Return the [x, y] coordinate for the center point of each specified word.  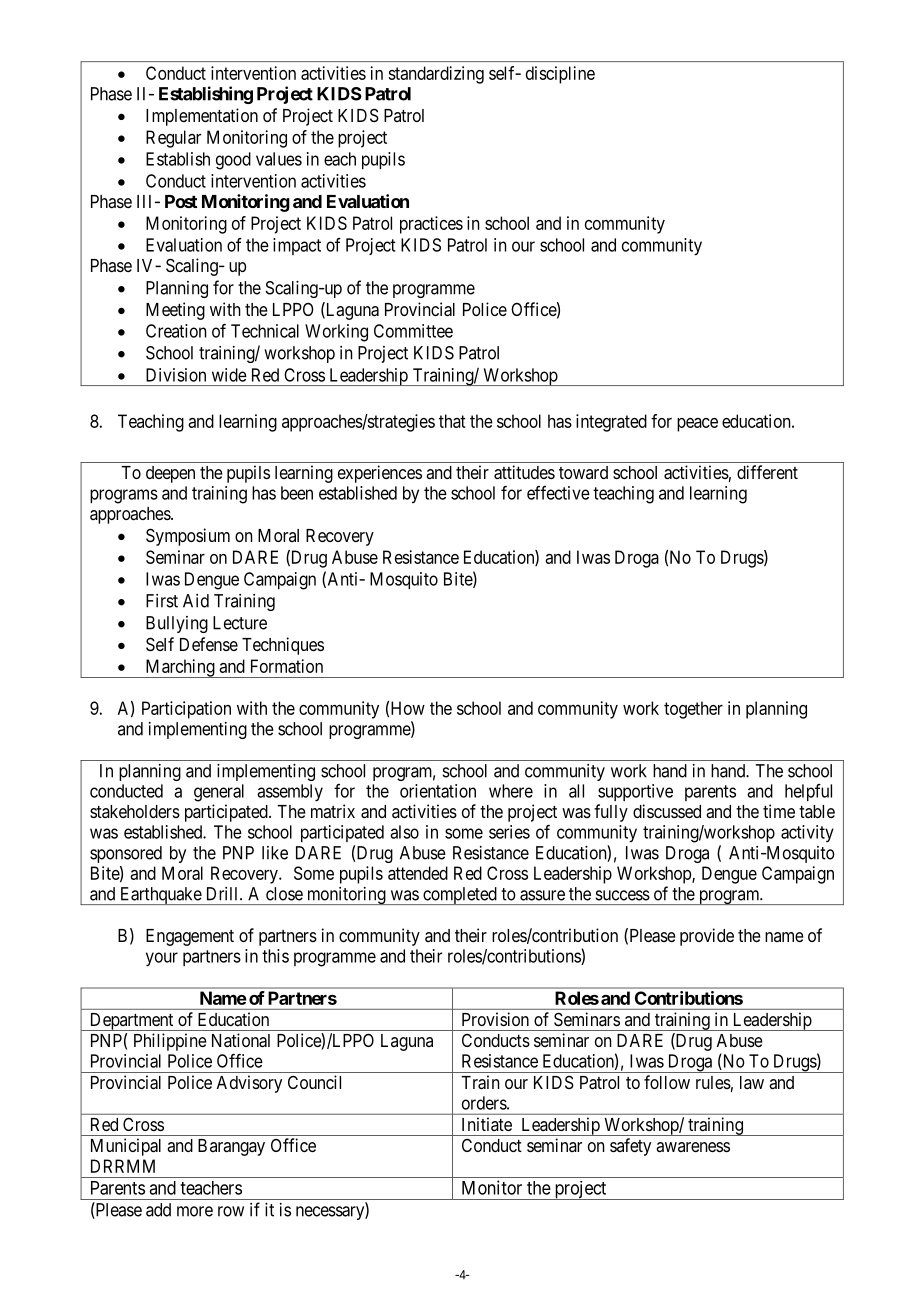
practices [431, 225]
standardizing [436, 75]
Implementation [202, 117]
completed [460, 896]
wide [229, 375]
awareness [693, 1147]
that [452, 421]
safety [630, 1147]
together [693, 710]
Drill [224, 894]
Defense [209, 644]
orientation [438, 791]
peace [697, 425]
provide [707, 937]
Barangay [231, 1147]
